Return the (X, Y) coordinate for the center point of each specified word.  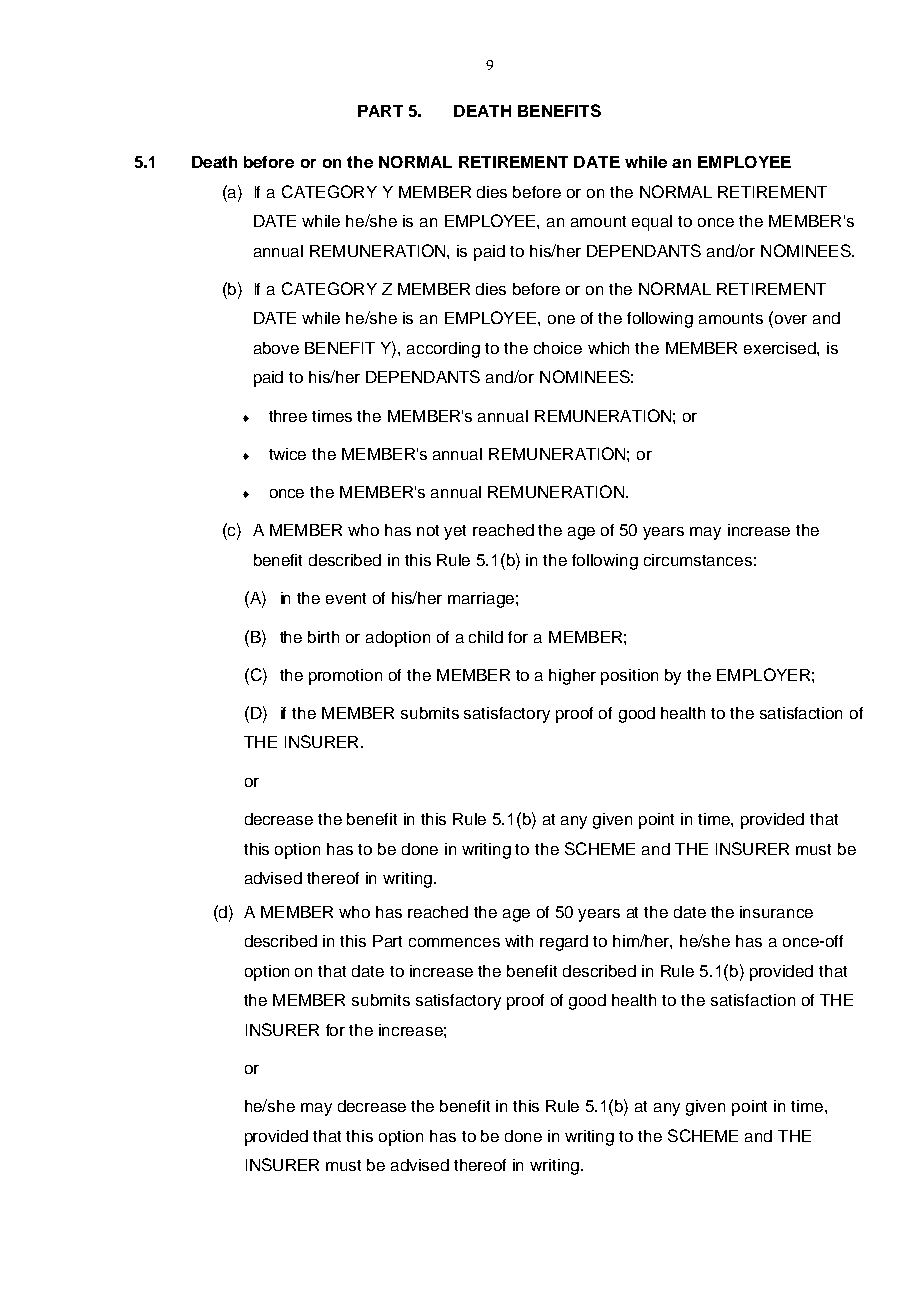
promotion (345, 677)
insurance (776, 912)
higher (572, 677)
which (608, 348)
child (486, 637)
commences (454, 942)
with (519, 941)
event (346, 598)
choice (558, 348)
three (288, 416)
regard (564, 943)
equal (652, 223)
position (629, 677)
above (276, 348)
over (791, 319)
